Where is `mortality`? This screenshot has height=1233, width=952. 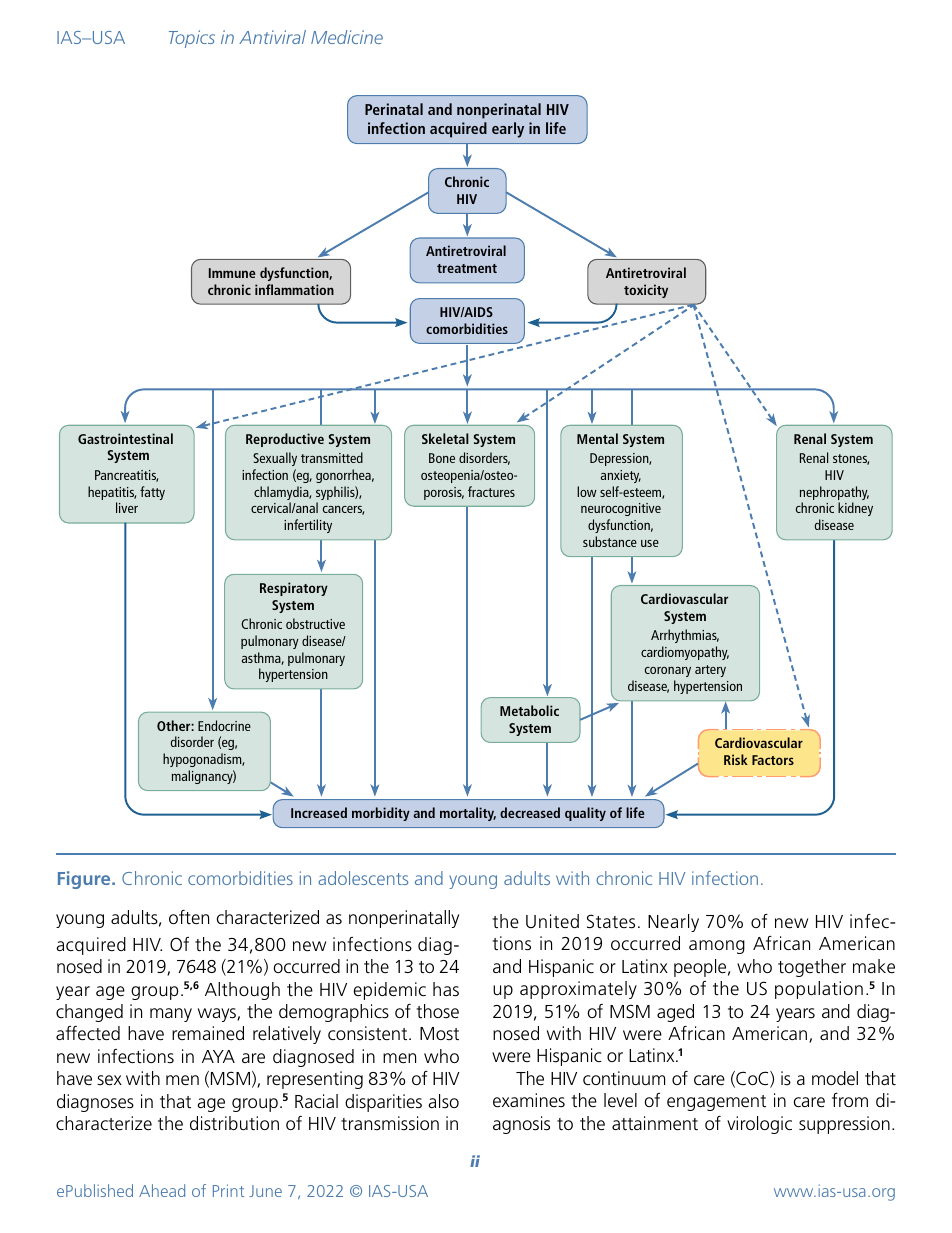 mortality is located at coordinates (468, 814).
